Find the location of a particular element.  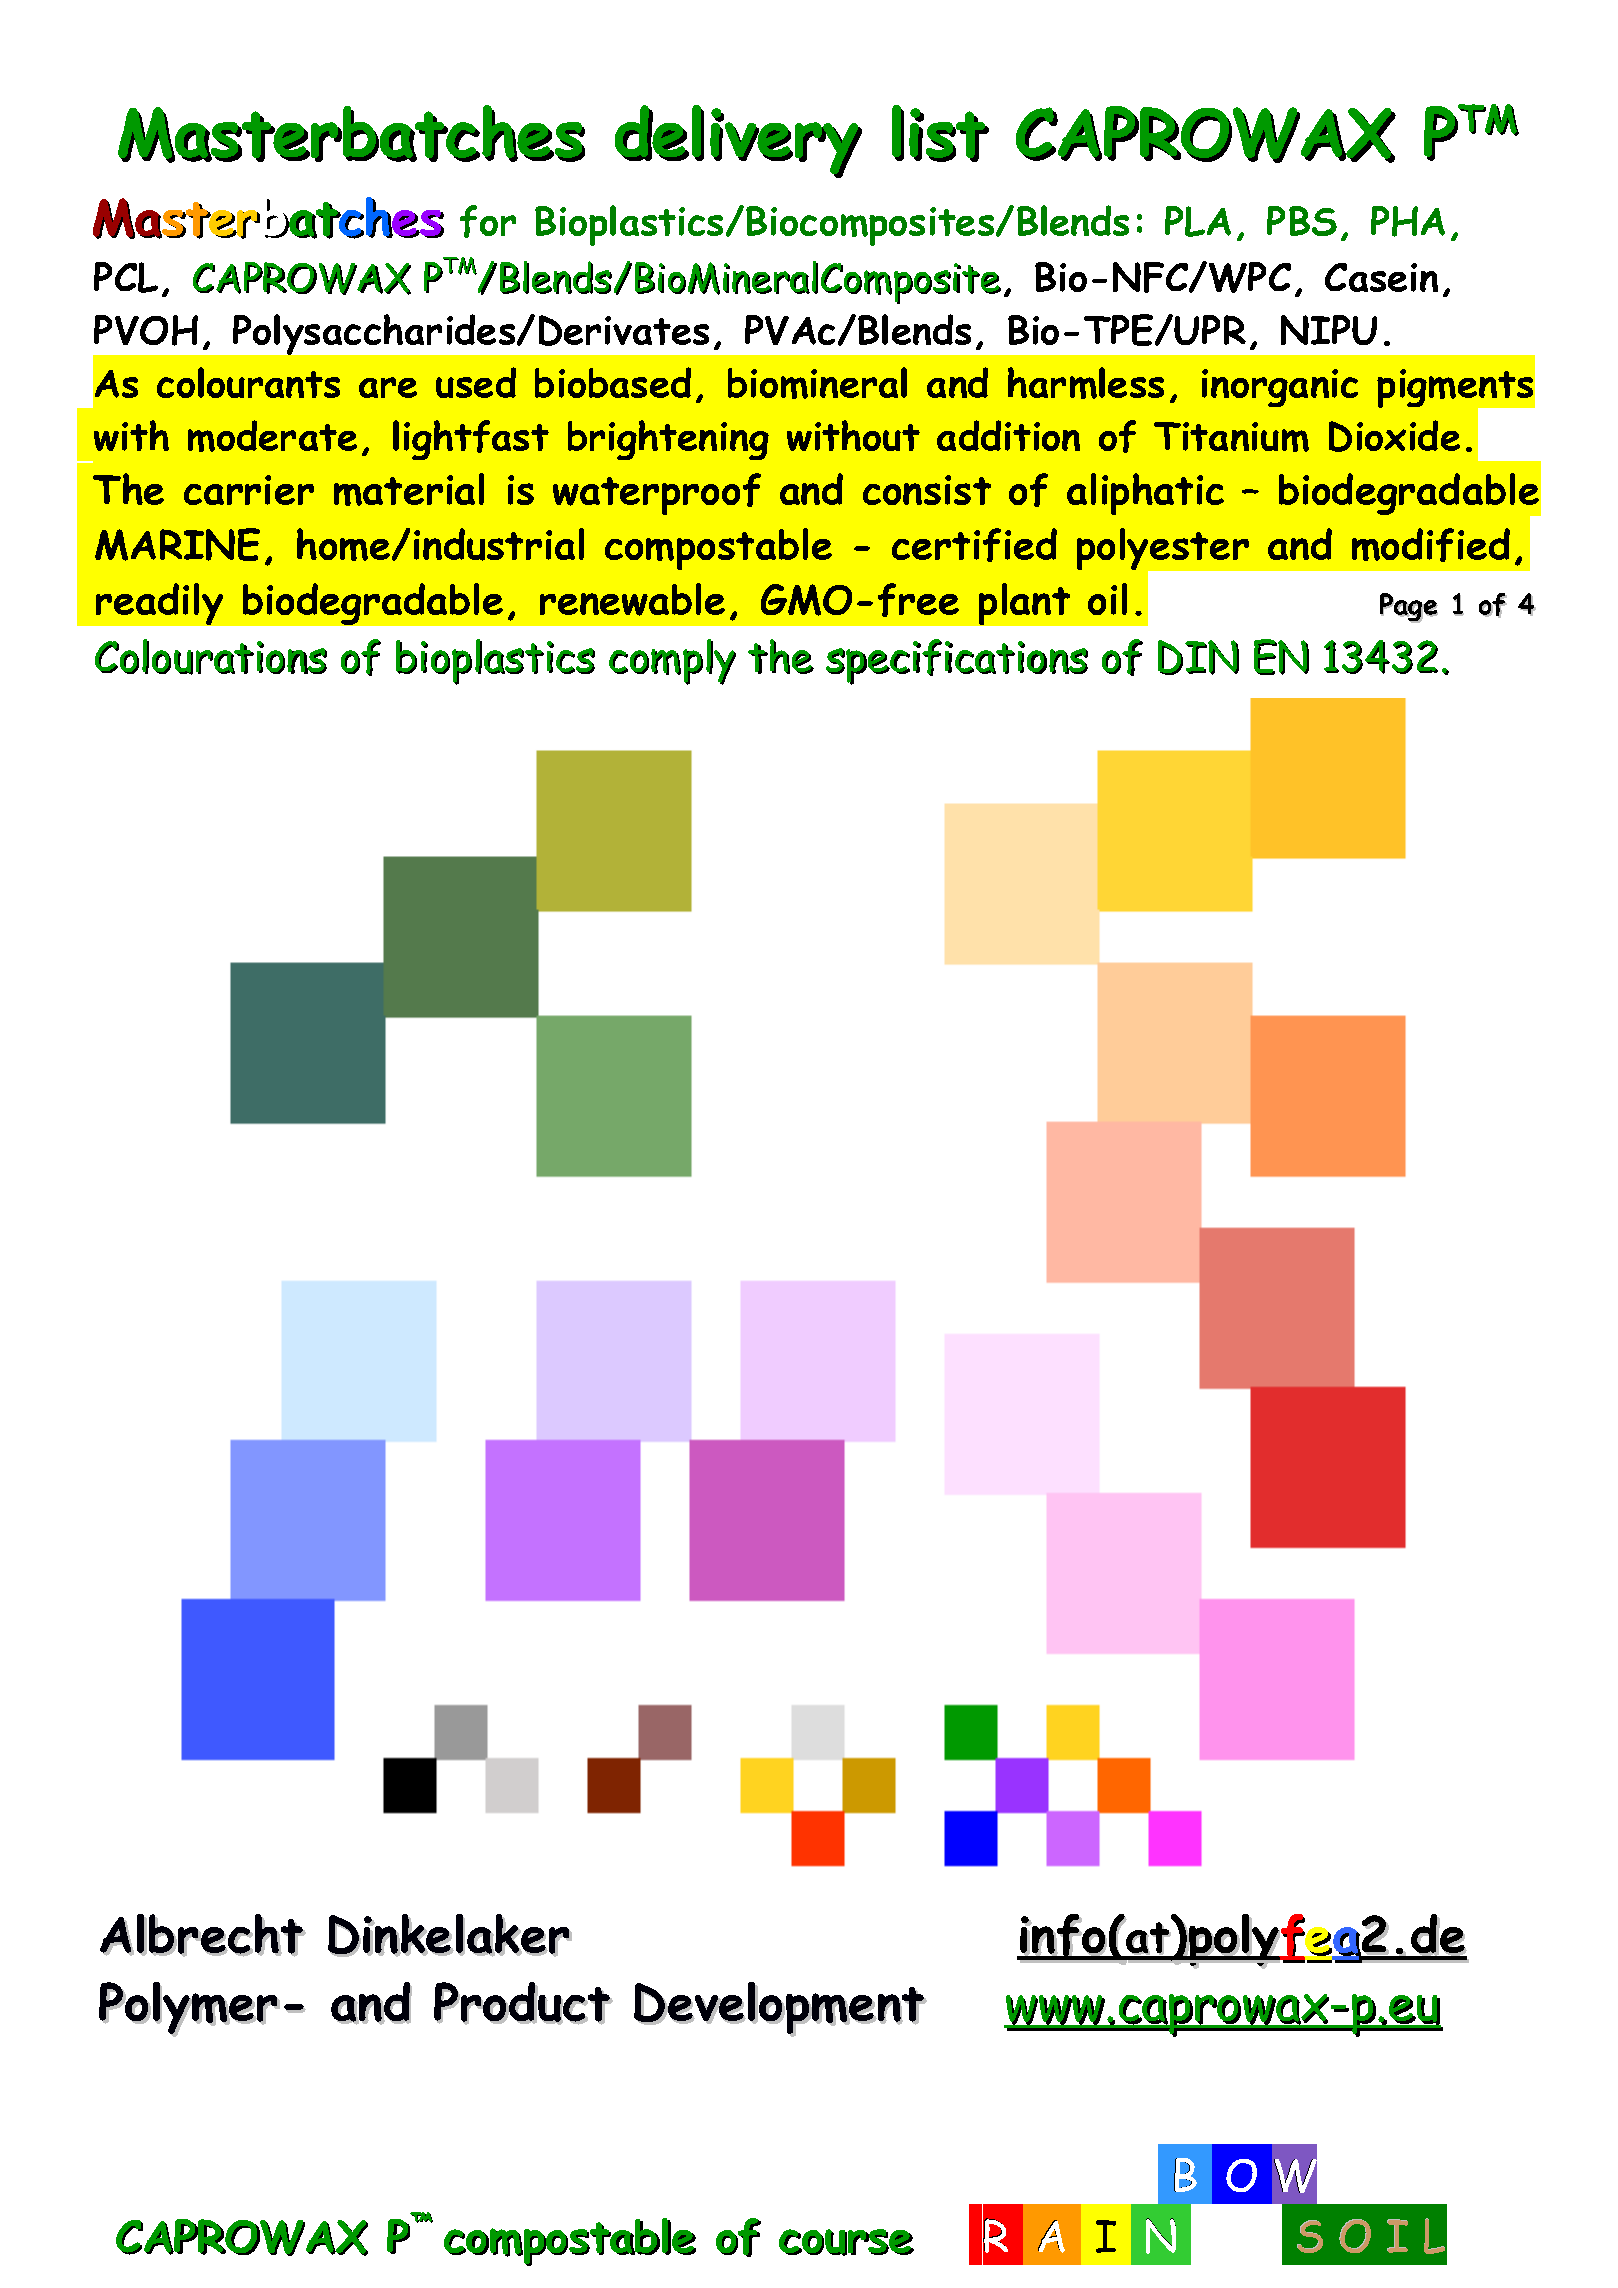

PBS is located at coordinates (1302, 221).
